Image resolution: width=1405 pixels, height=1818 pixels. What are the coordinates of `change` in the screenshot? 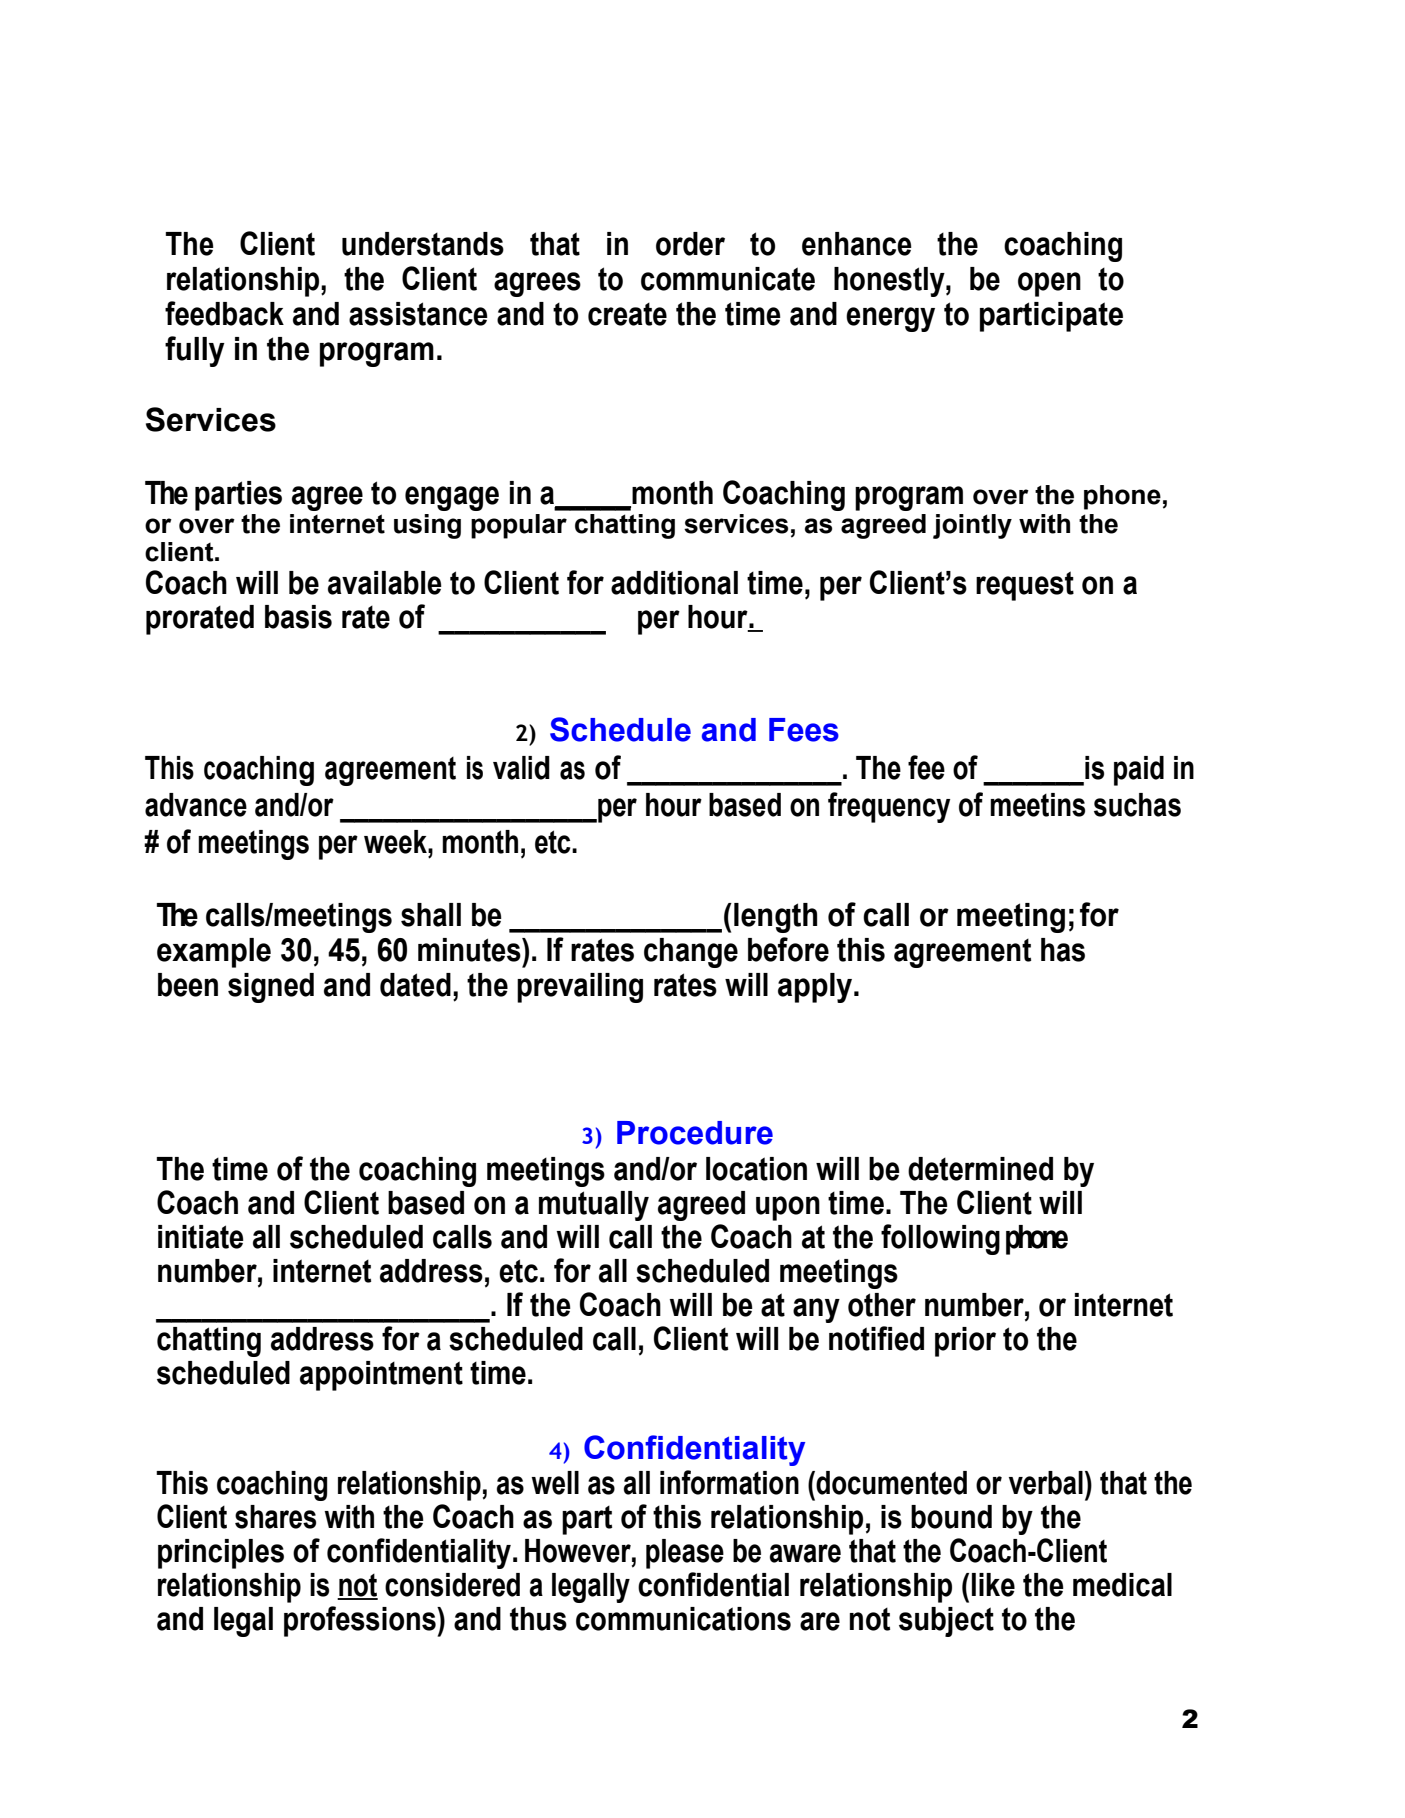 It's located at (691, 953).
